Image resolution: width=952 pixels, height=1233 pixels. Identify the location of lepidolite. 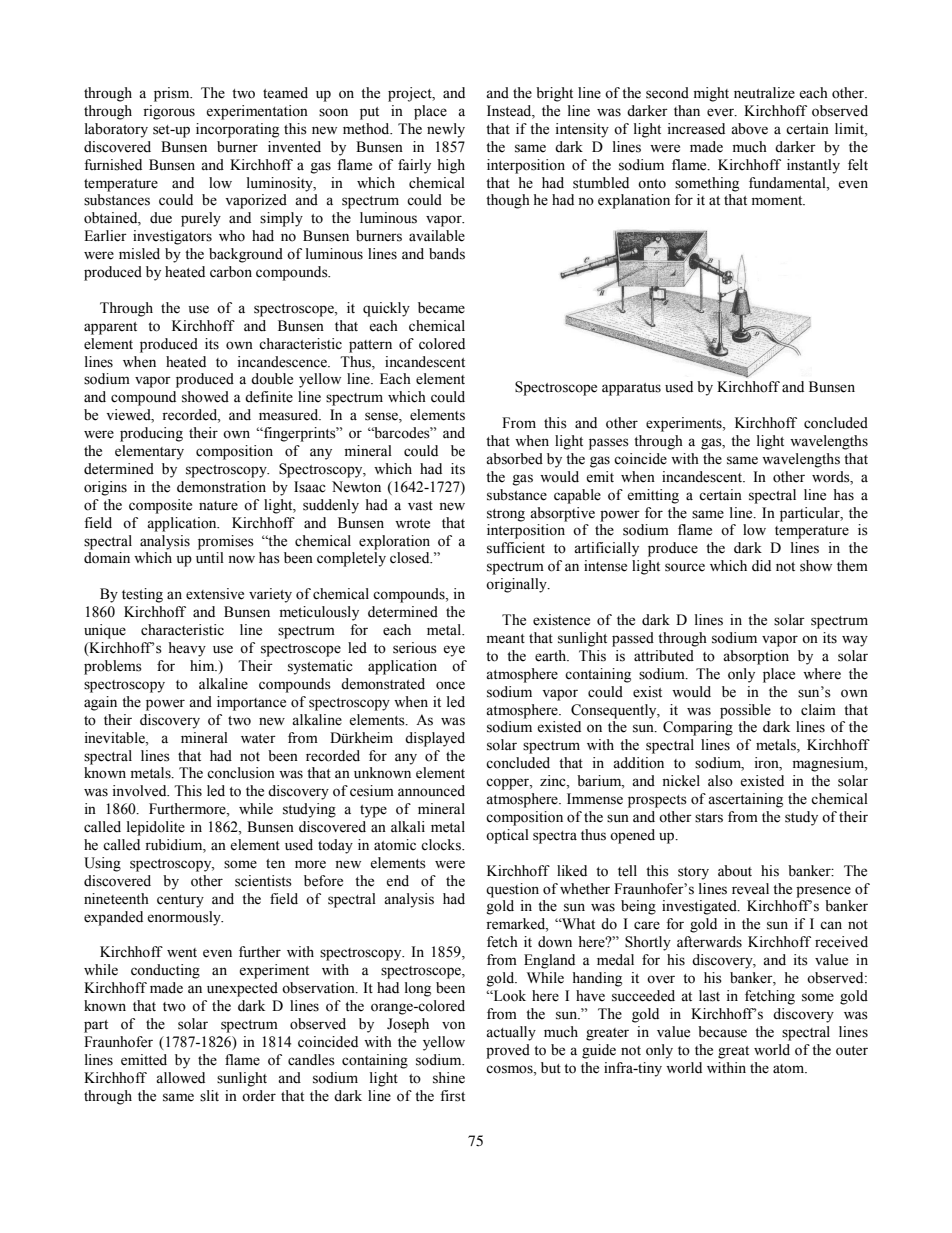
(156, 828).
